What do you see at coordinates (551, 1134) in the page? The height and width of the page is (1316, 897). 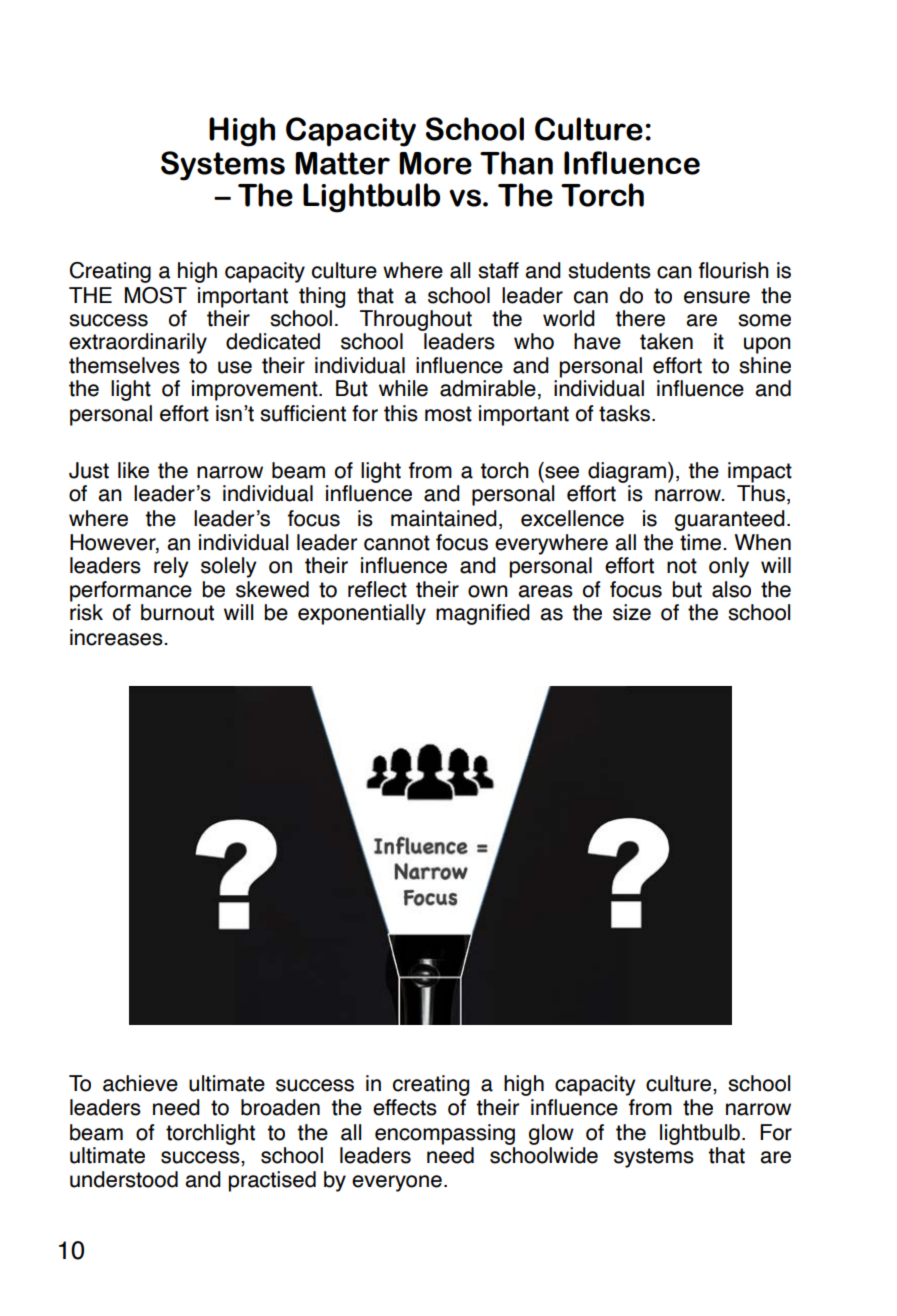 I see `glow` at bounding box center [551, 1134].
